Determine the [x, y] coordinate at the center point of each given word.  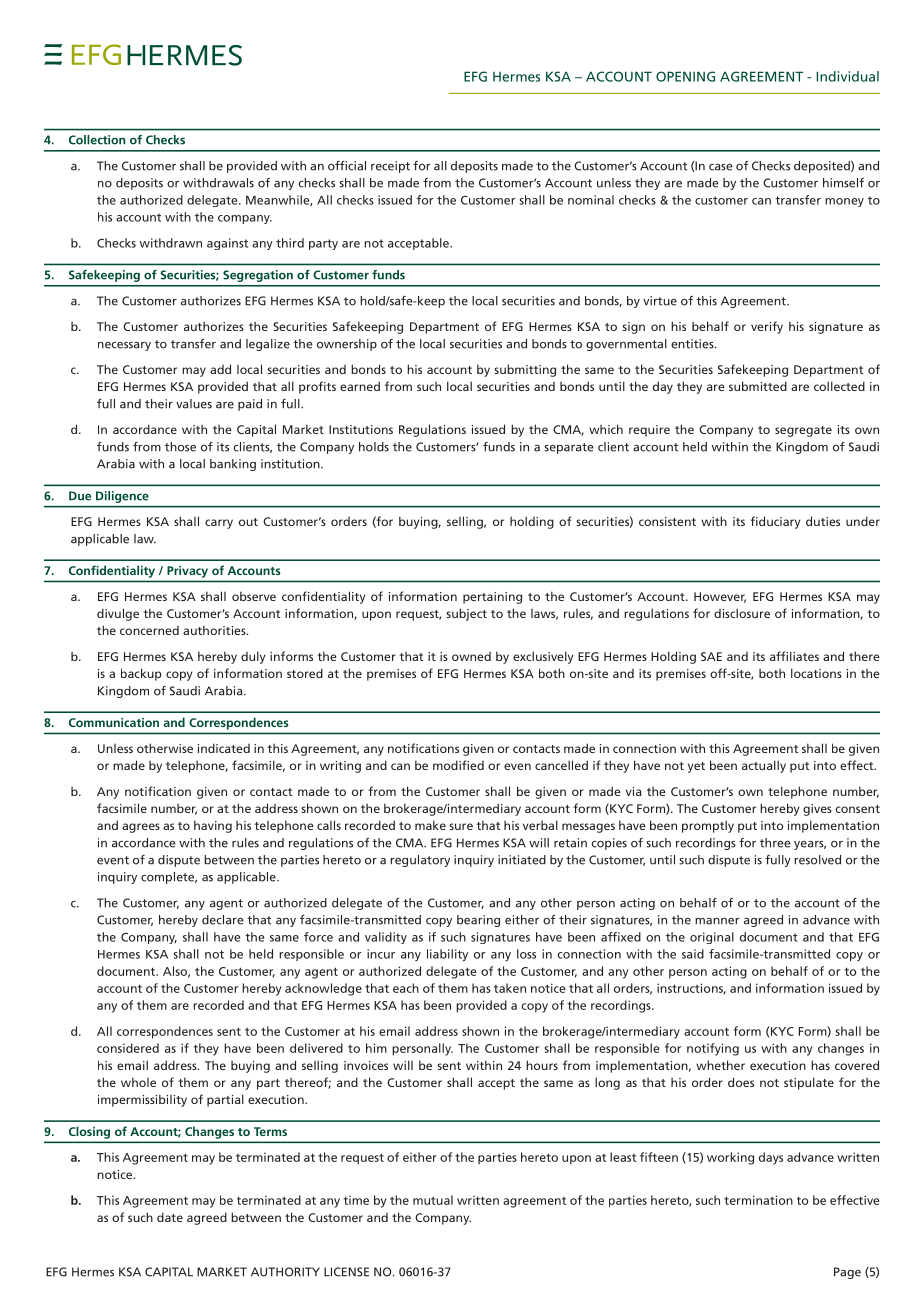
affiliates [794, 656]
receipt [390, 167]
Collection [97, 140]
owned [471, 656]
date [170, 1217]
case [721, 167]
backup [141, 674]
